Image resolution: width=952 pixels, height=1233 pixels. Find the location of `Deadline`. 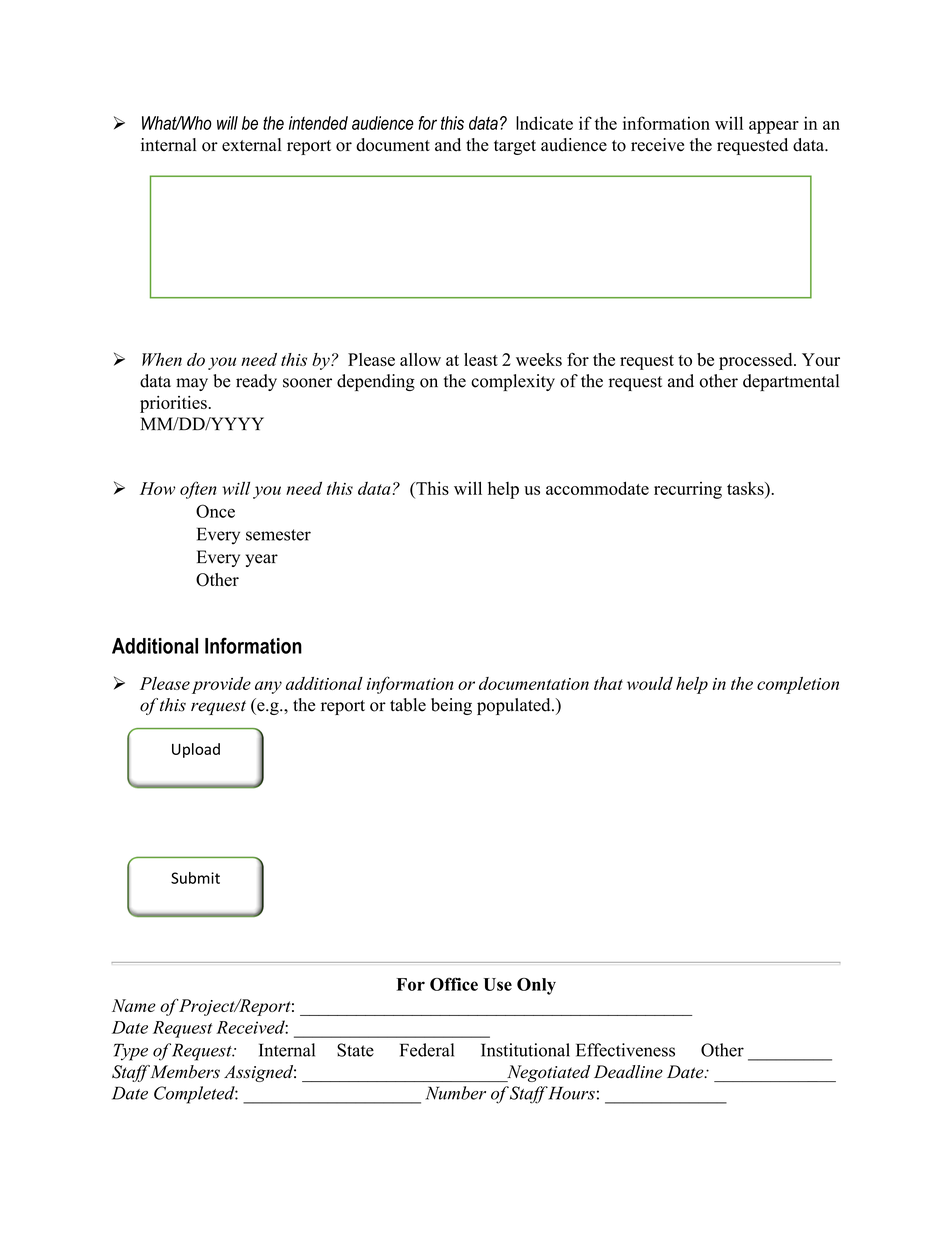

Deadline is located at coordinates (628, 1071).
